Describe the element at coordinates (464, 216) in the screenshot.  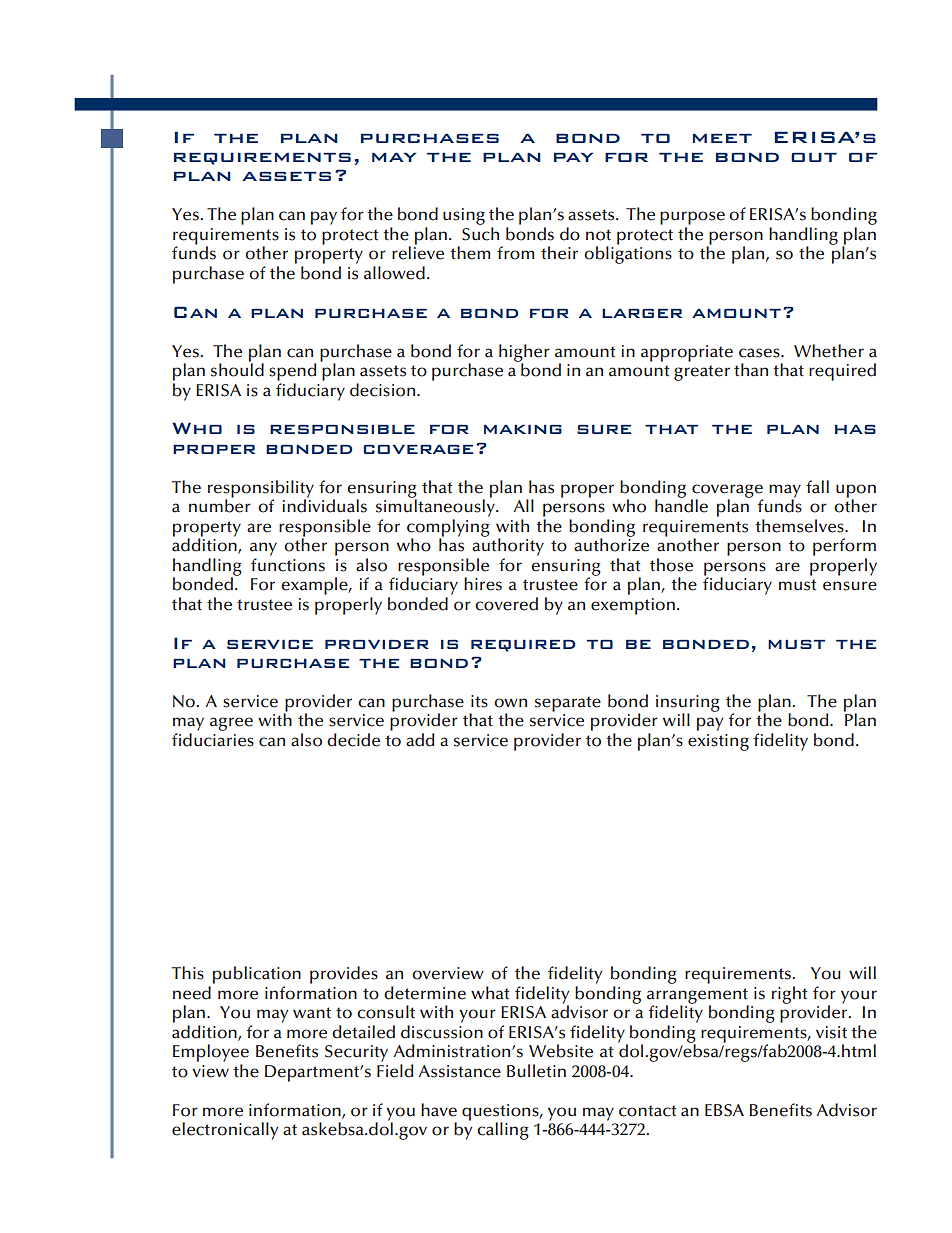
I see `using` at that location.
